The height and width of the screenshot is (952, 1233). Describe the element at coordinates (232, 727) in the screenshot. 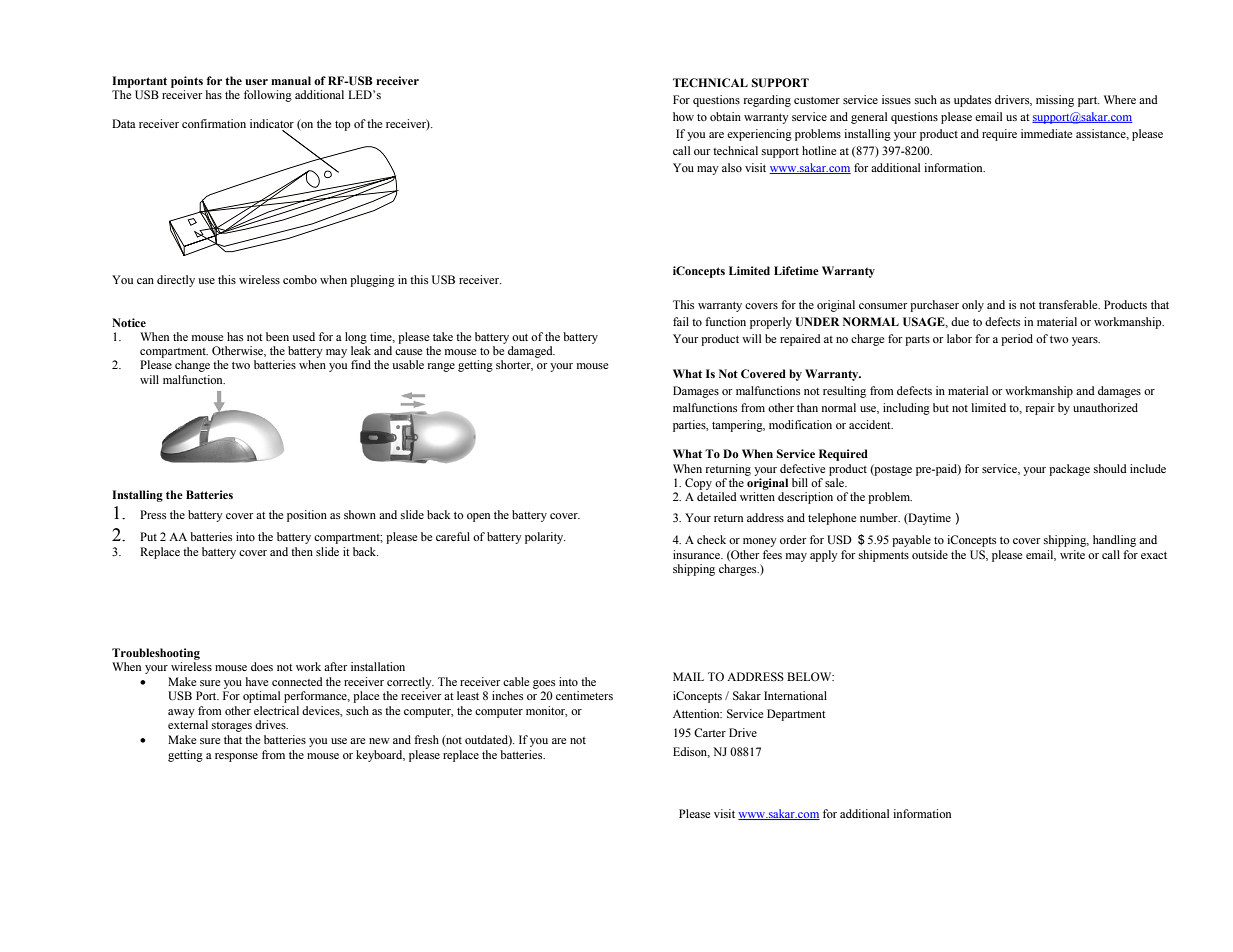

I see `storages` at that location.
